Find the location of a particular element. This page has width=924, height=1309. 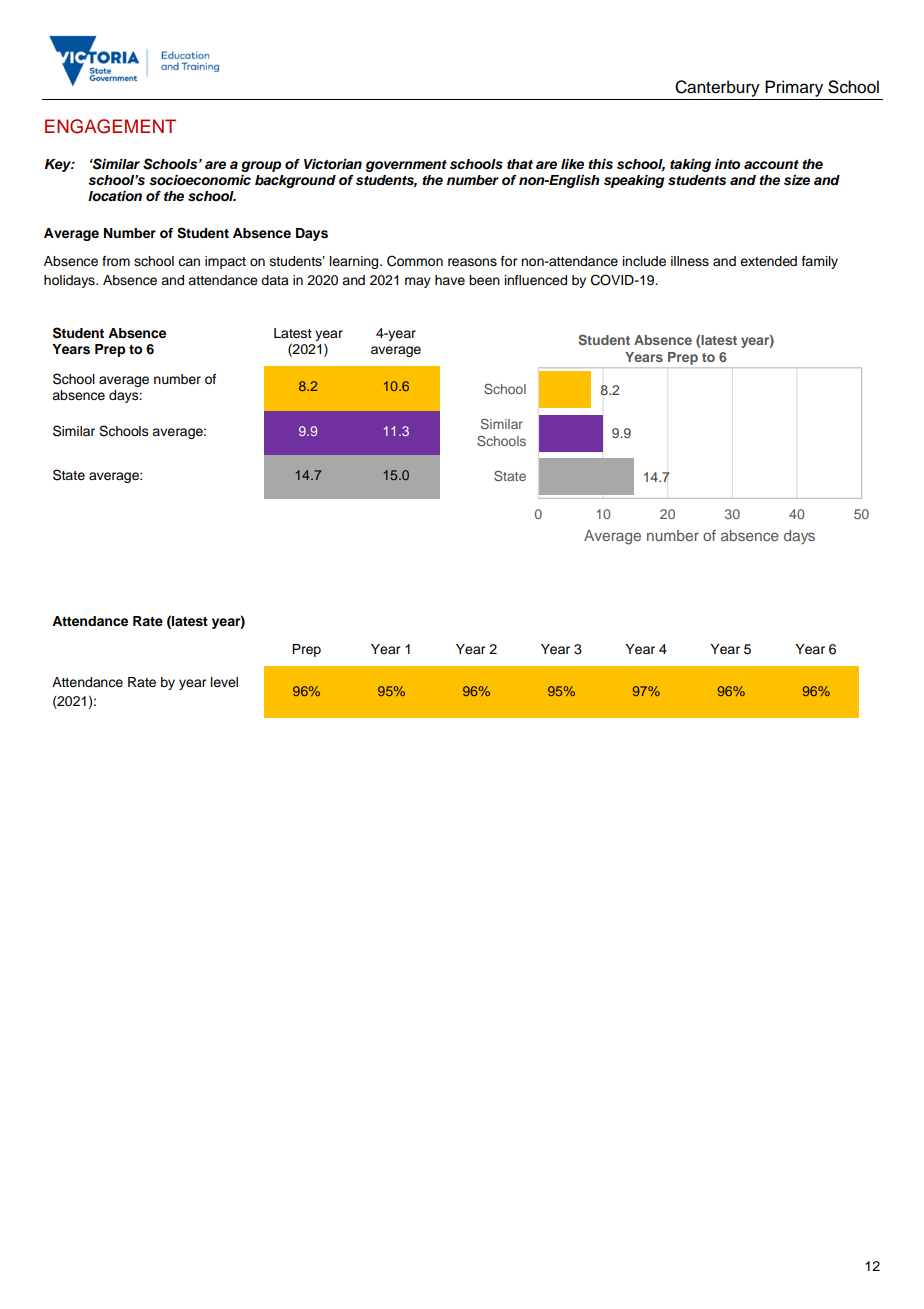

that is located at coordinates (520, 164).
